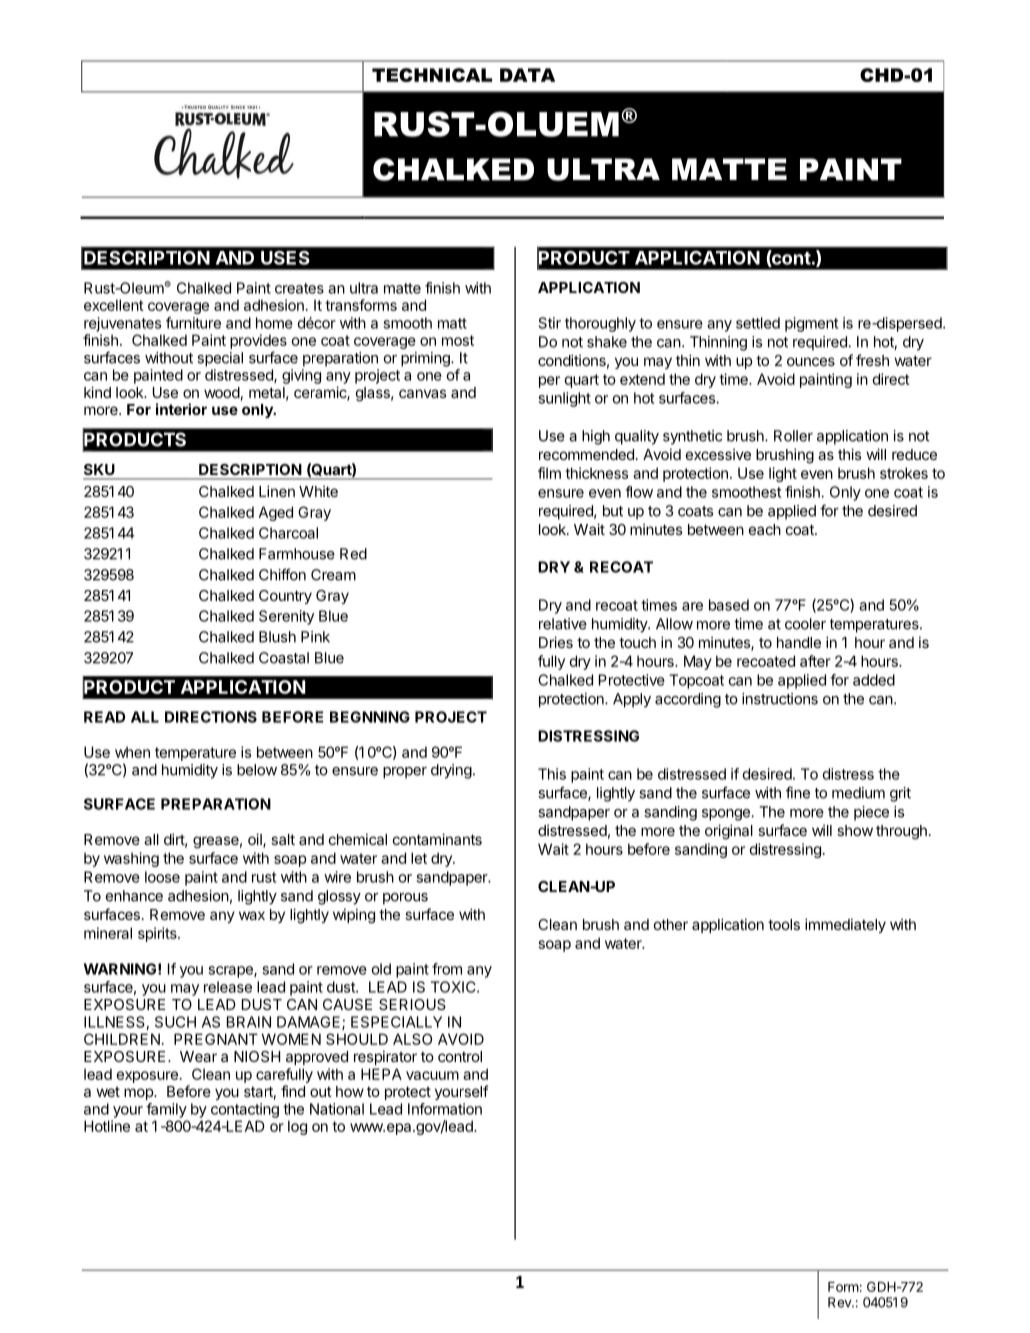 The width and height of the screenshot is (1030, 1333). I want to click on Coastal, so click(284, 658).
